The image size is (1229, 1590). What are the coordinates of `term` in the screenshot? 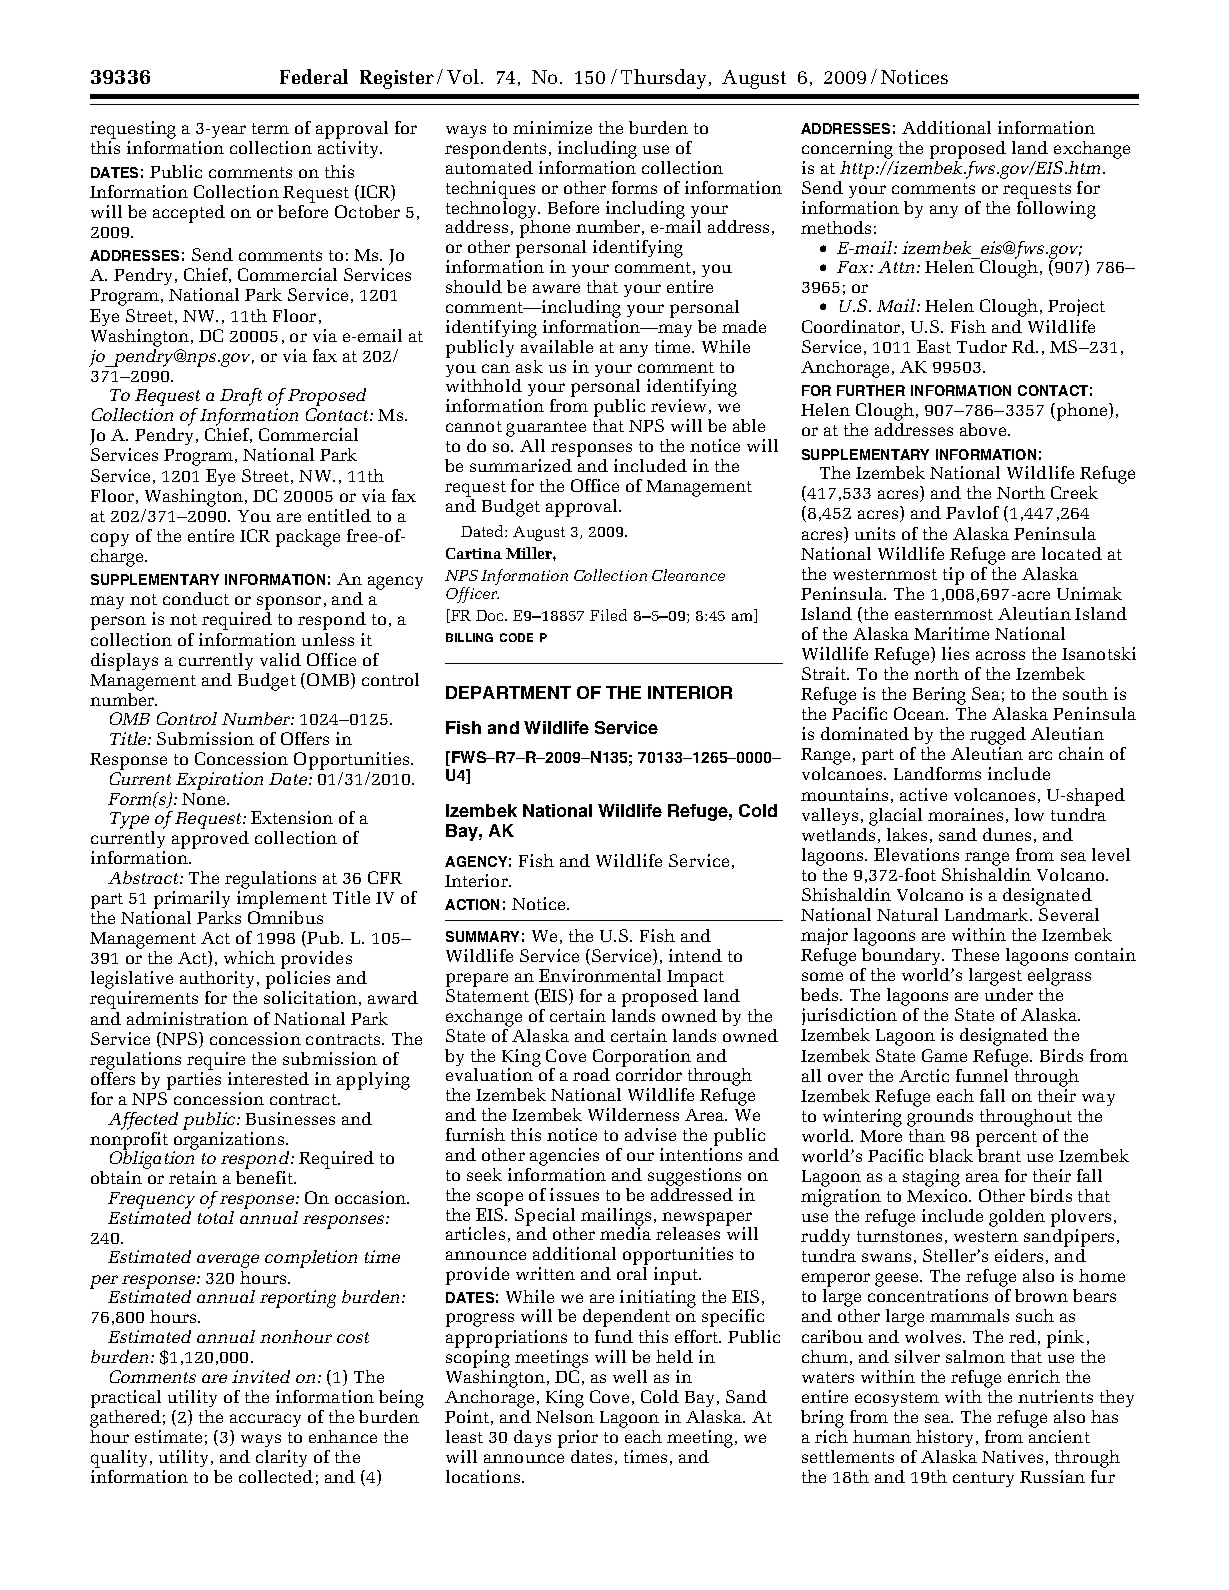 It's located at (270, 128).
